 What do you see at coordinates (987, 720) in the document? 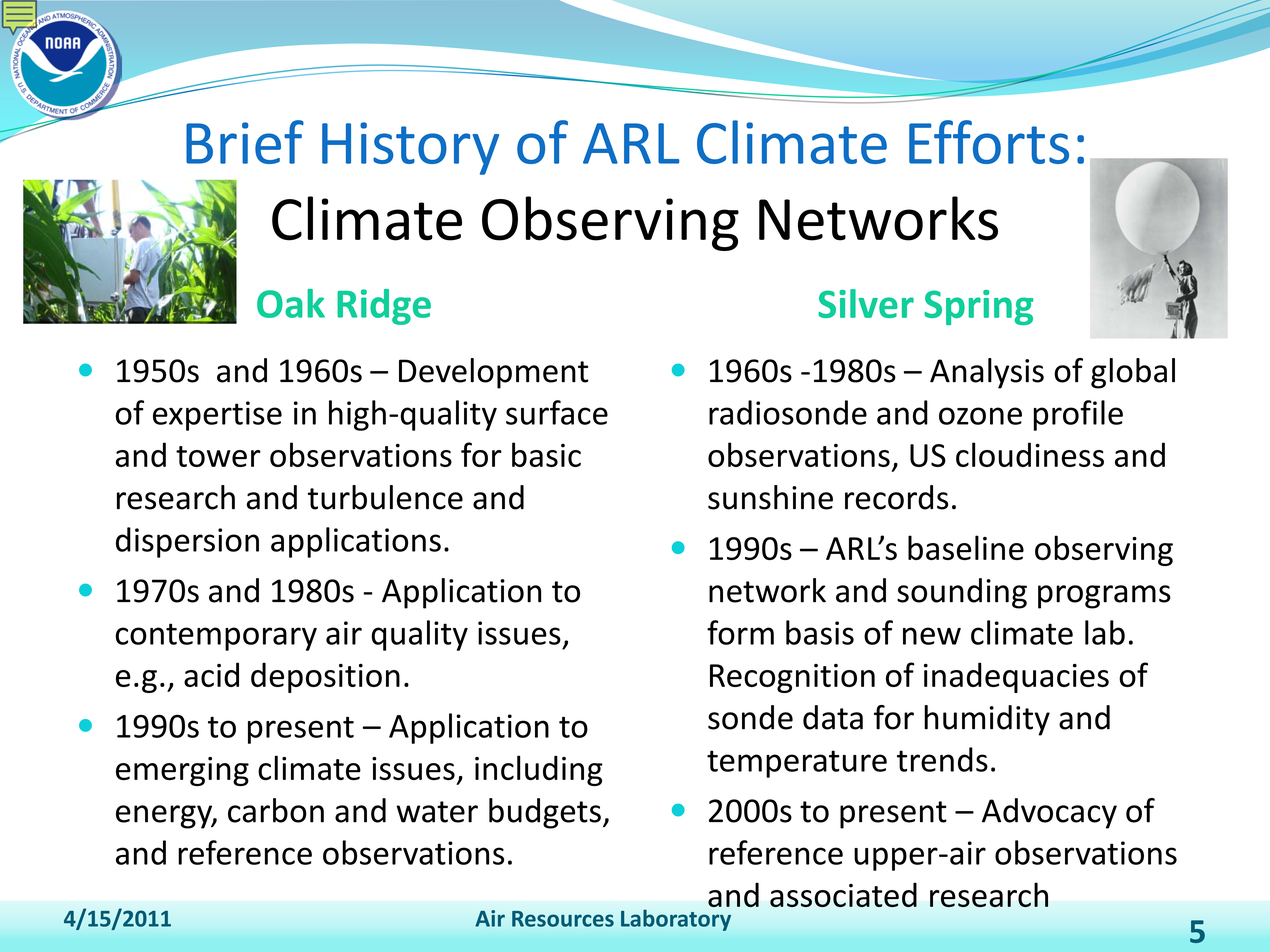
I see `humidity` at bounding box center [987, 720].
